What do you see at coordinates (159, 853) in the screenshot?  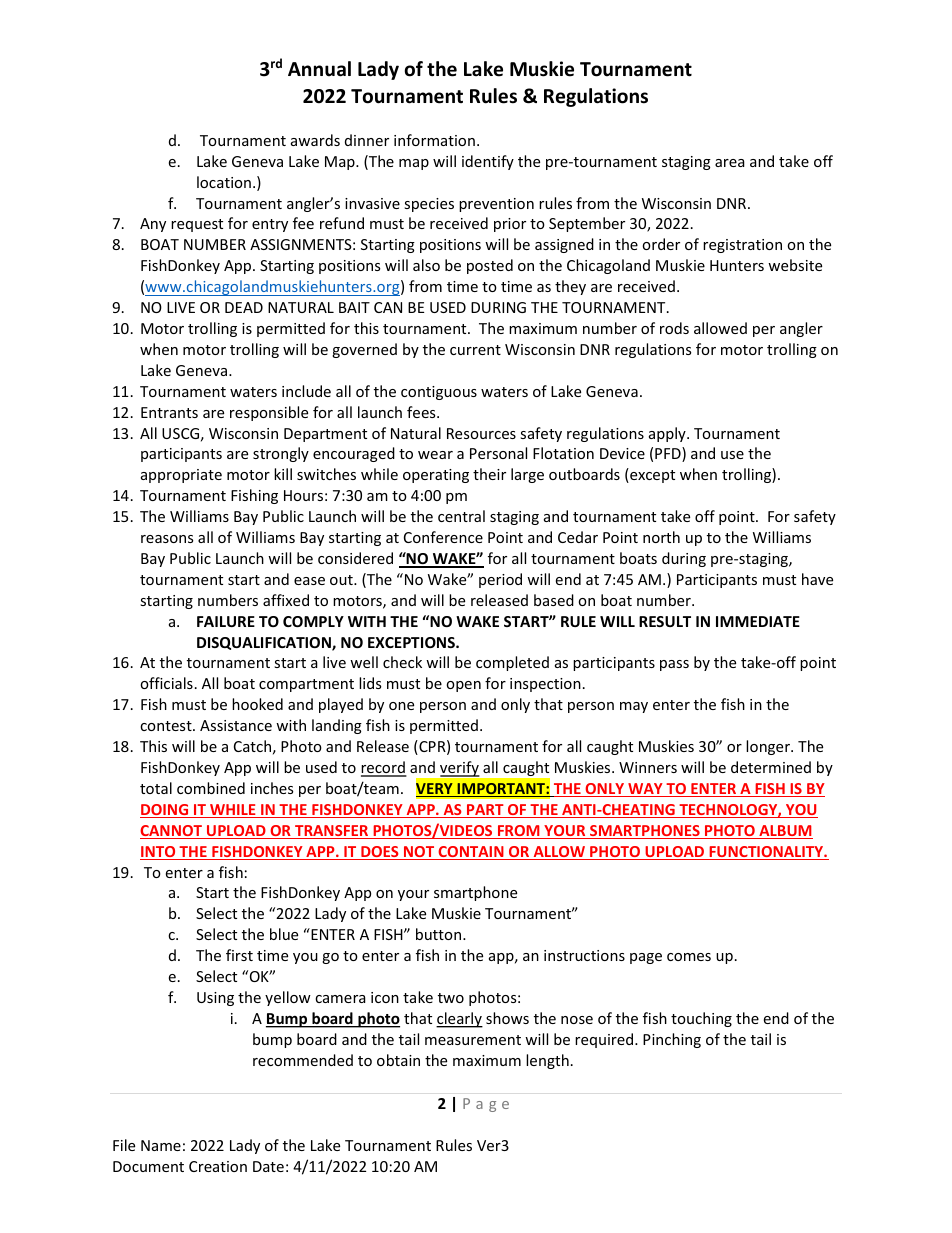 I see `INTO` at bounding box center [159, 853].
